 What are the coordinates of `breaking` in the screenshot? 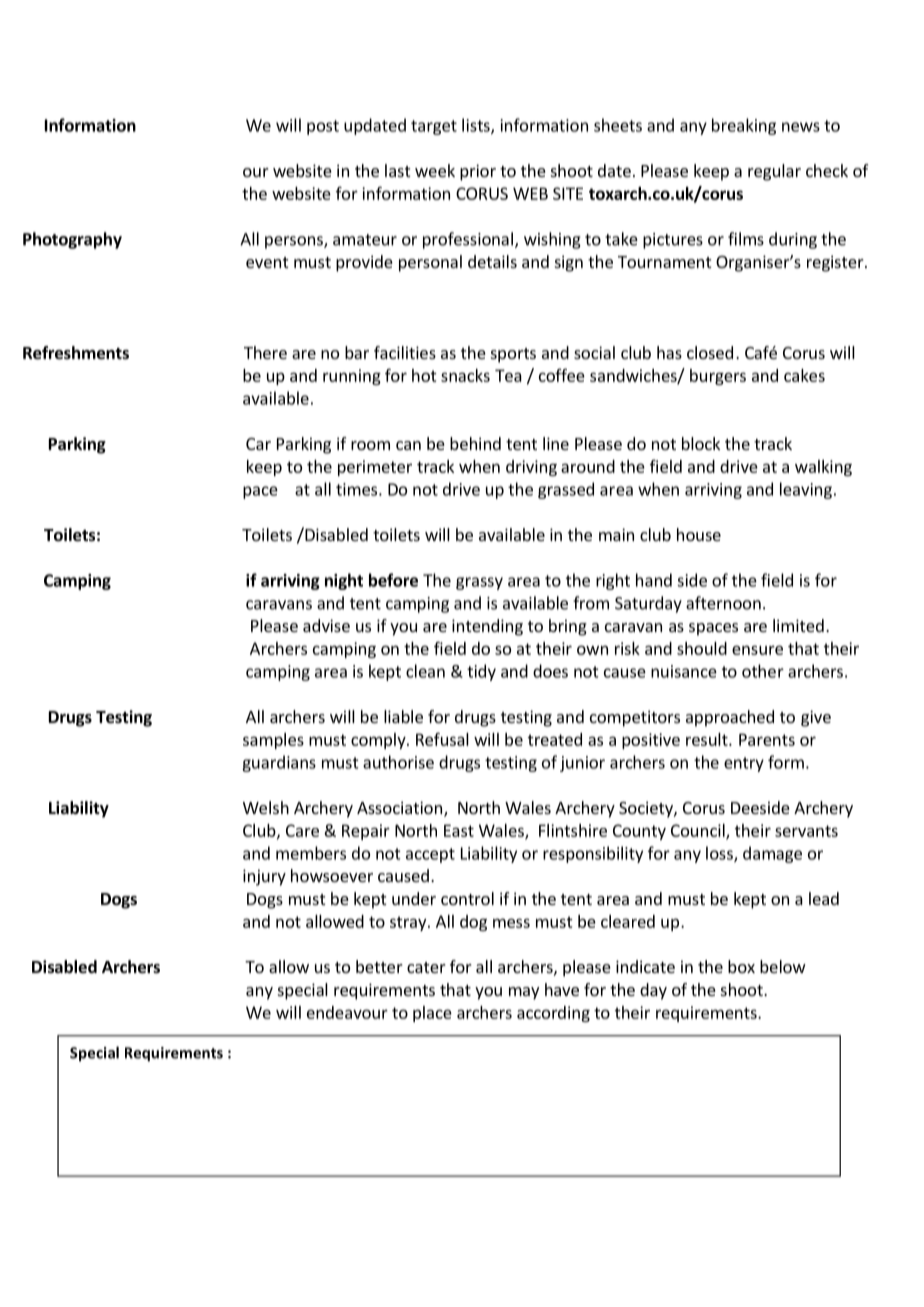 It's located at (744, 126).
